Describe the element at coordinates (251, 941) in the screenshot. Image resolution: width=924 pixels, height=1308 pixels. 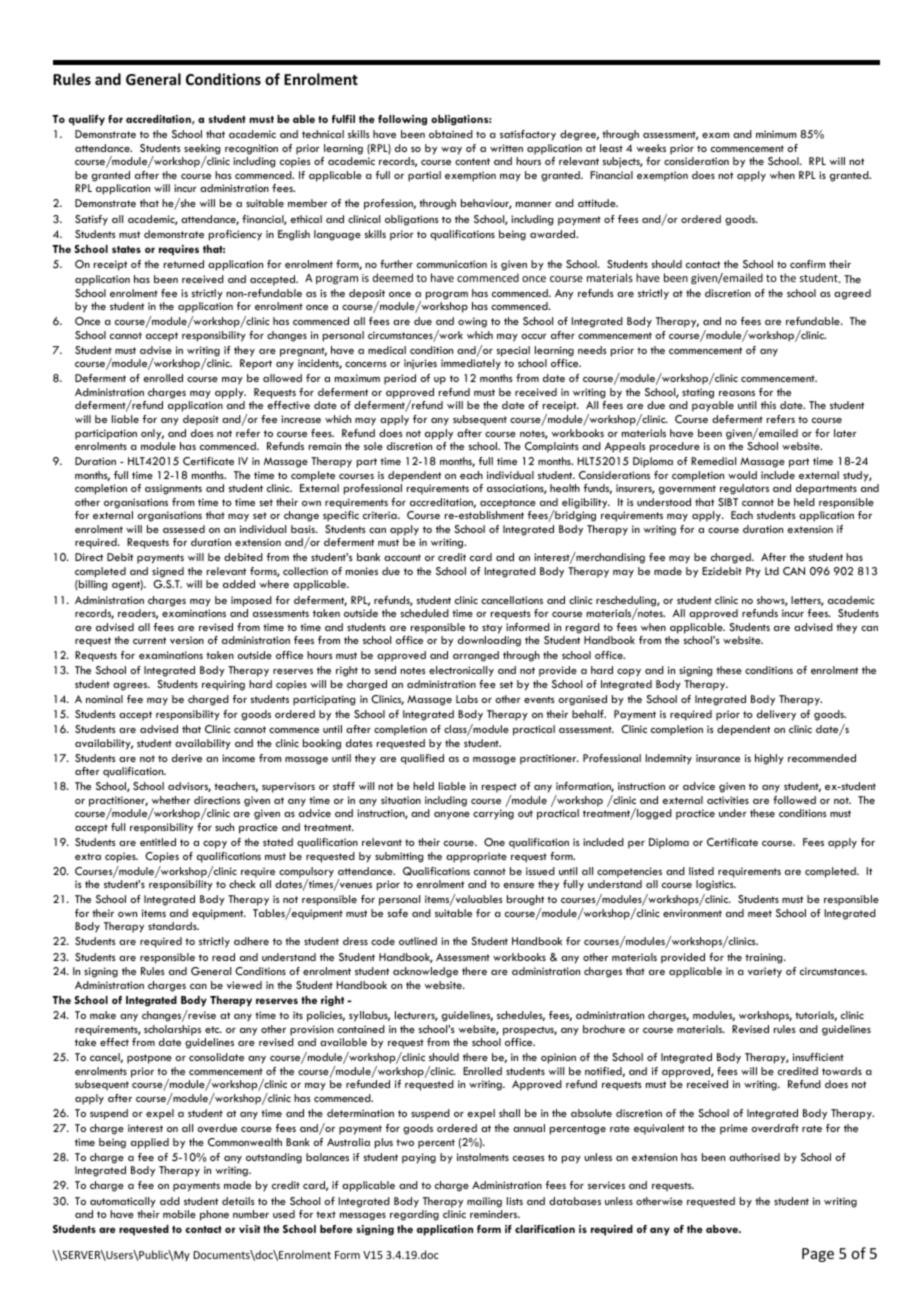
I see `adhere` at that location.
